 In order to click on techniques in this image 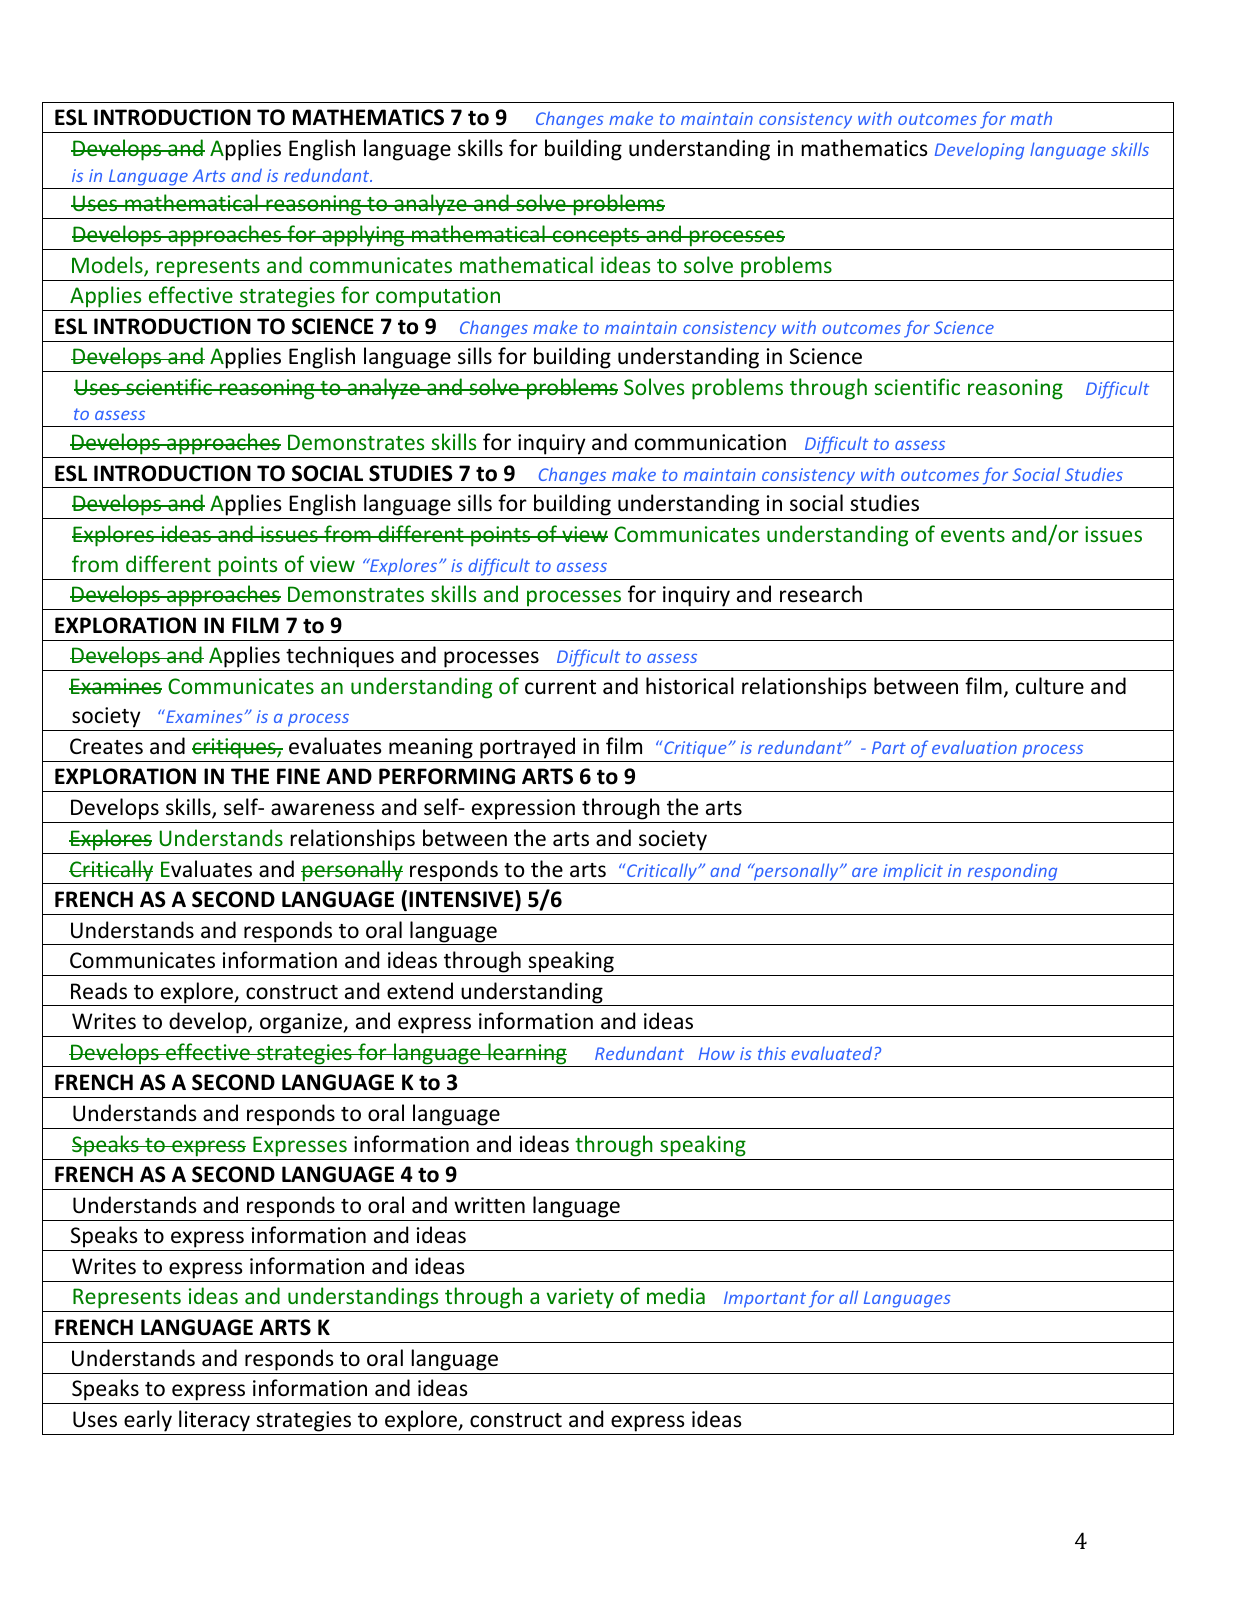, I will do `click(340, 658)`.
